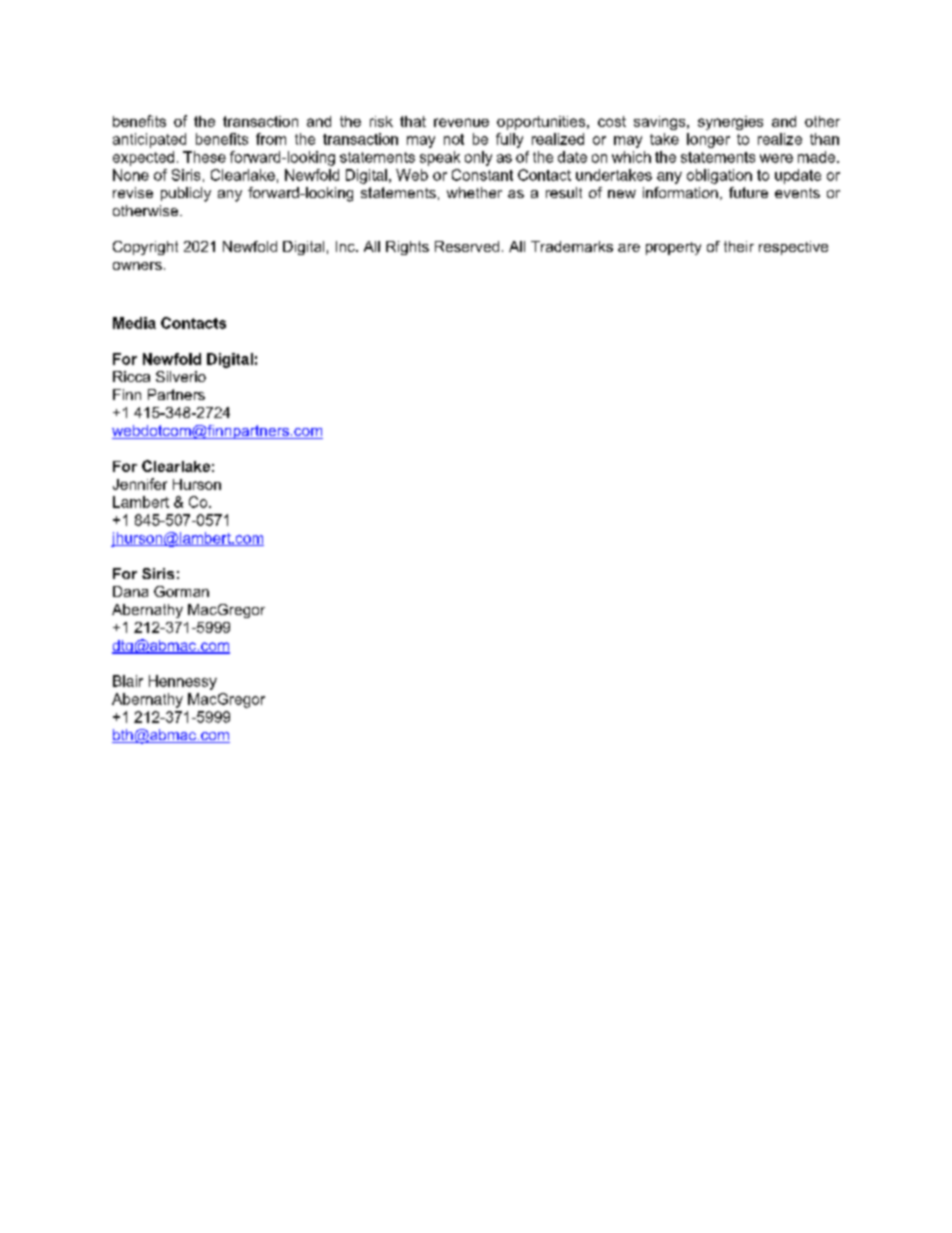 The width and height of the screenshot is (952, 1233). What do you see at coordinates (128, 681) in the screenshot?
I see `Blair` at bounding box center [128, 681].
